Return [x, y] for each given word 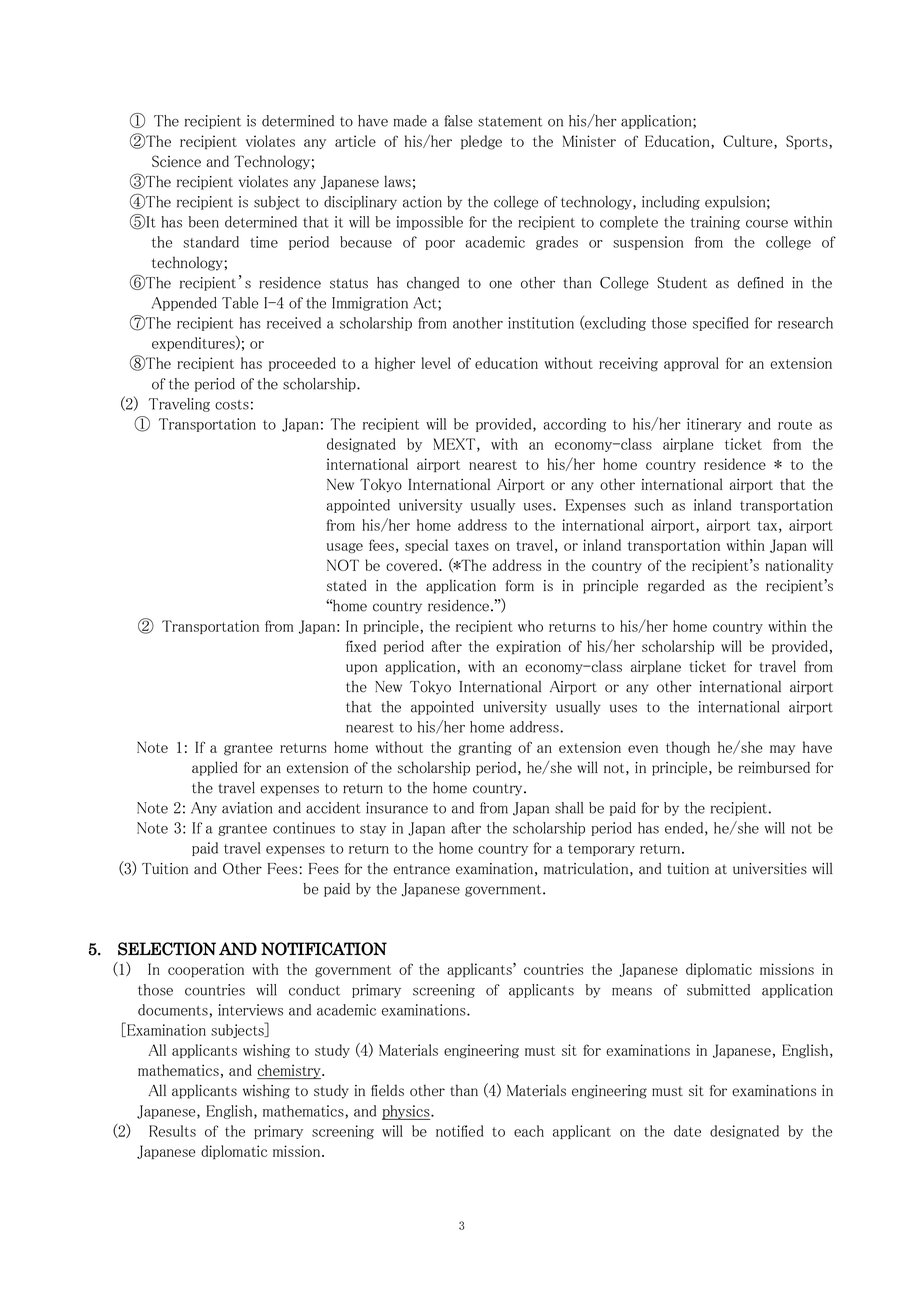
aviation [247, 808]
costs [232, 405]
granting [485, 748]
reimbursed [774, 767]
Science [176, 161]
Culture [749, 142]
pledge [481, 142]
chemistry [290, 1071]
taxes [472, 546]
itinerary [714, 425]
